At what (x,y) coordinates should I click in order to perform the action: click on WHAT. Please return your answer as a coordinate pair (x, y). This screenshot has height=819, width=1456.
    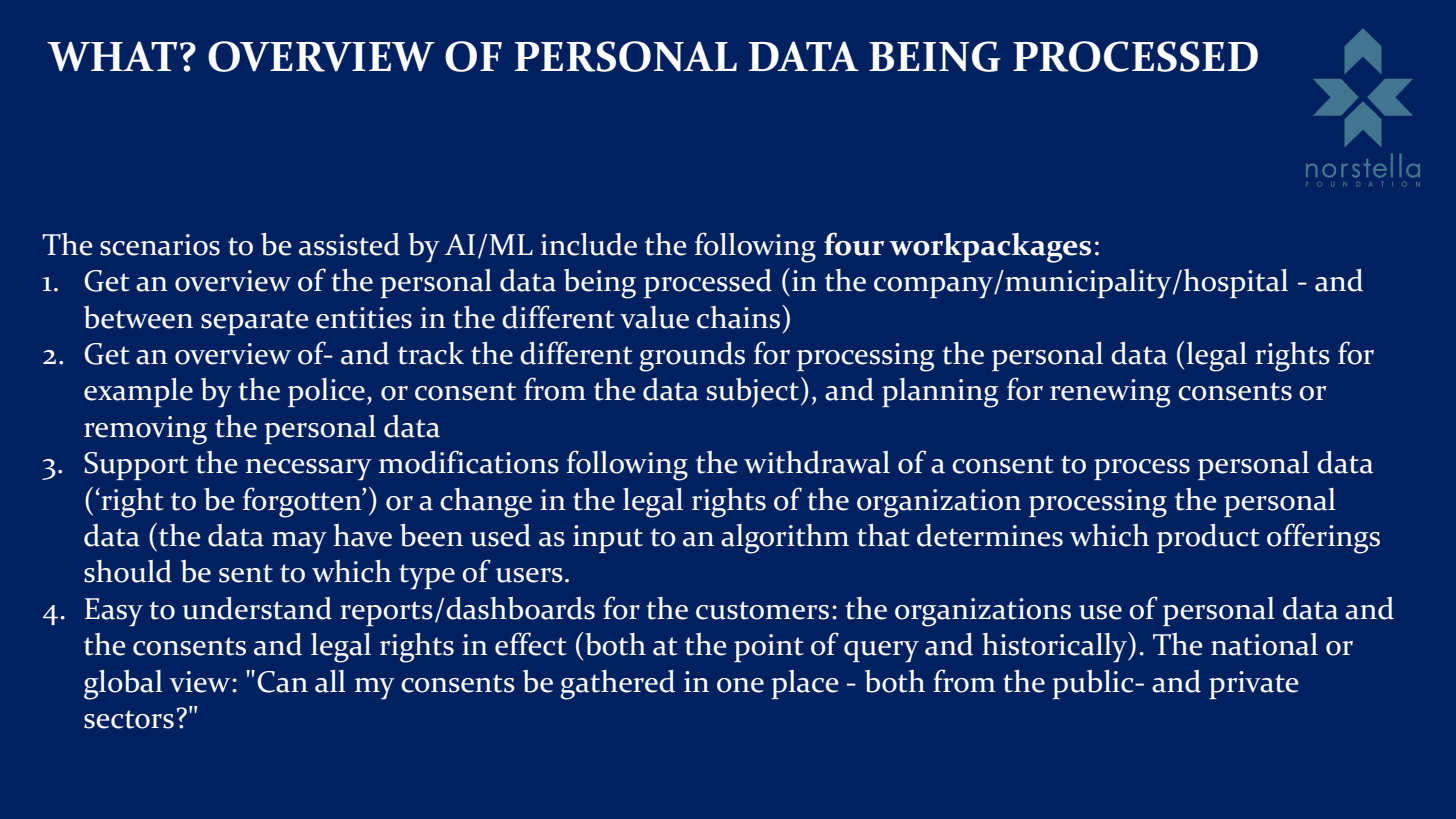
    Looking at the image, I should click on (112, 56).
